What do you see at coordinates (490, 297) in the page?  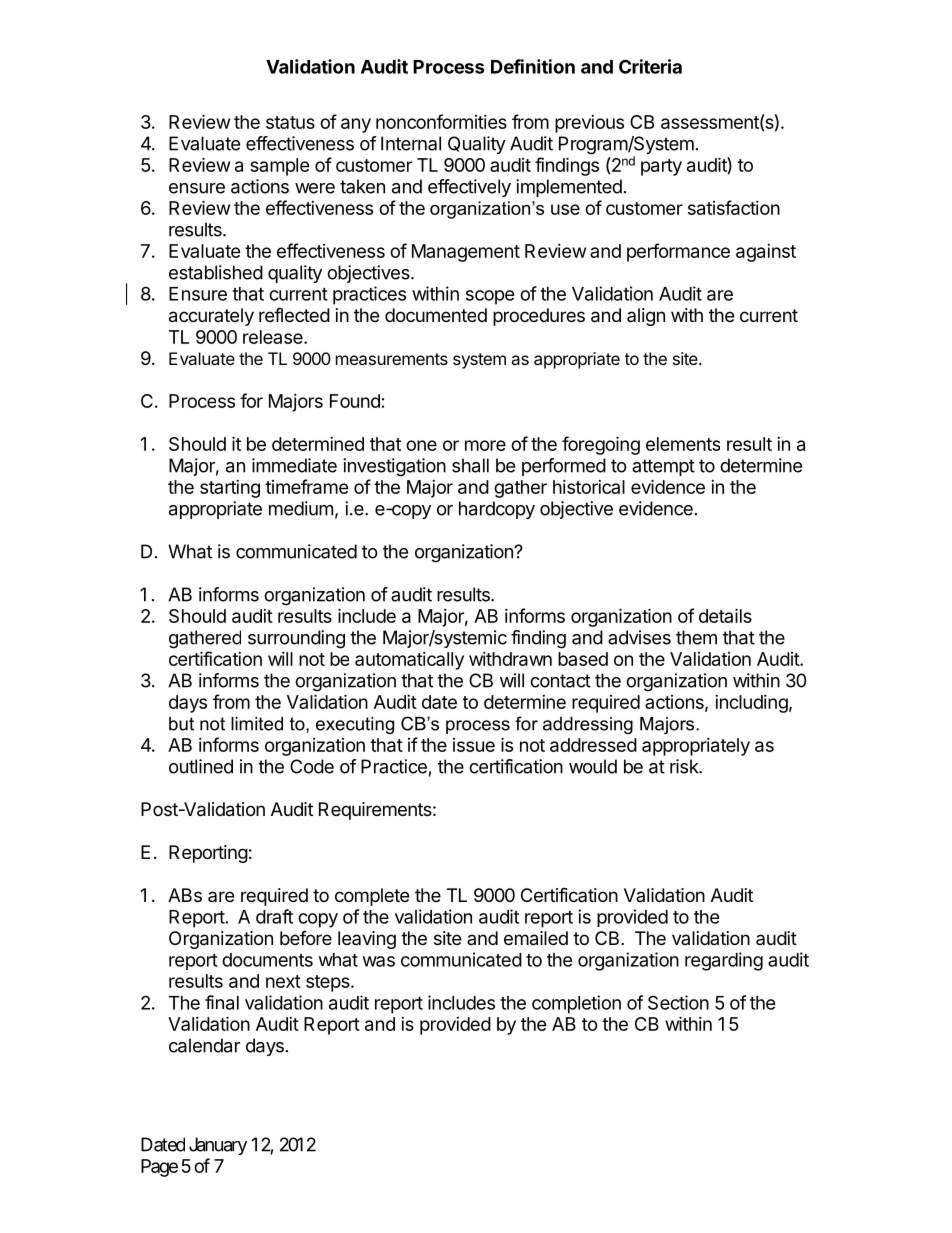 I see `scope` at bounding box center [490, 297].
